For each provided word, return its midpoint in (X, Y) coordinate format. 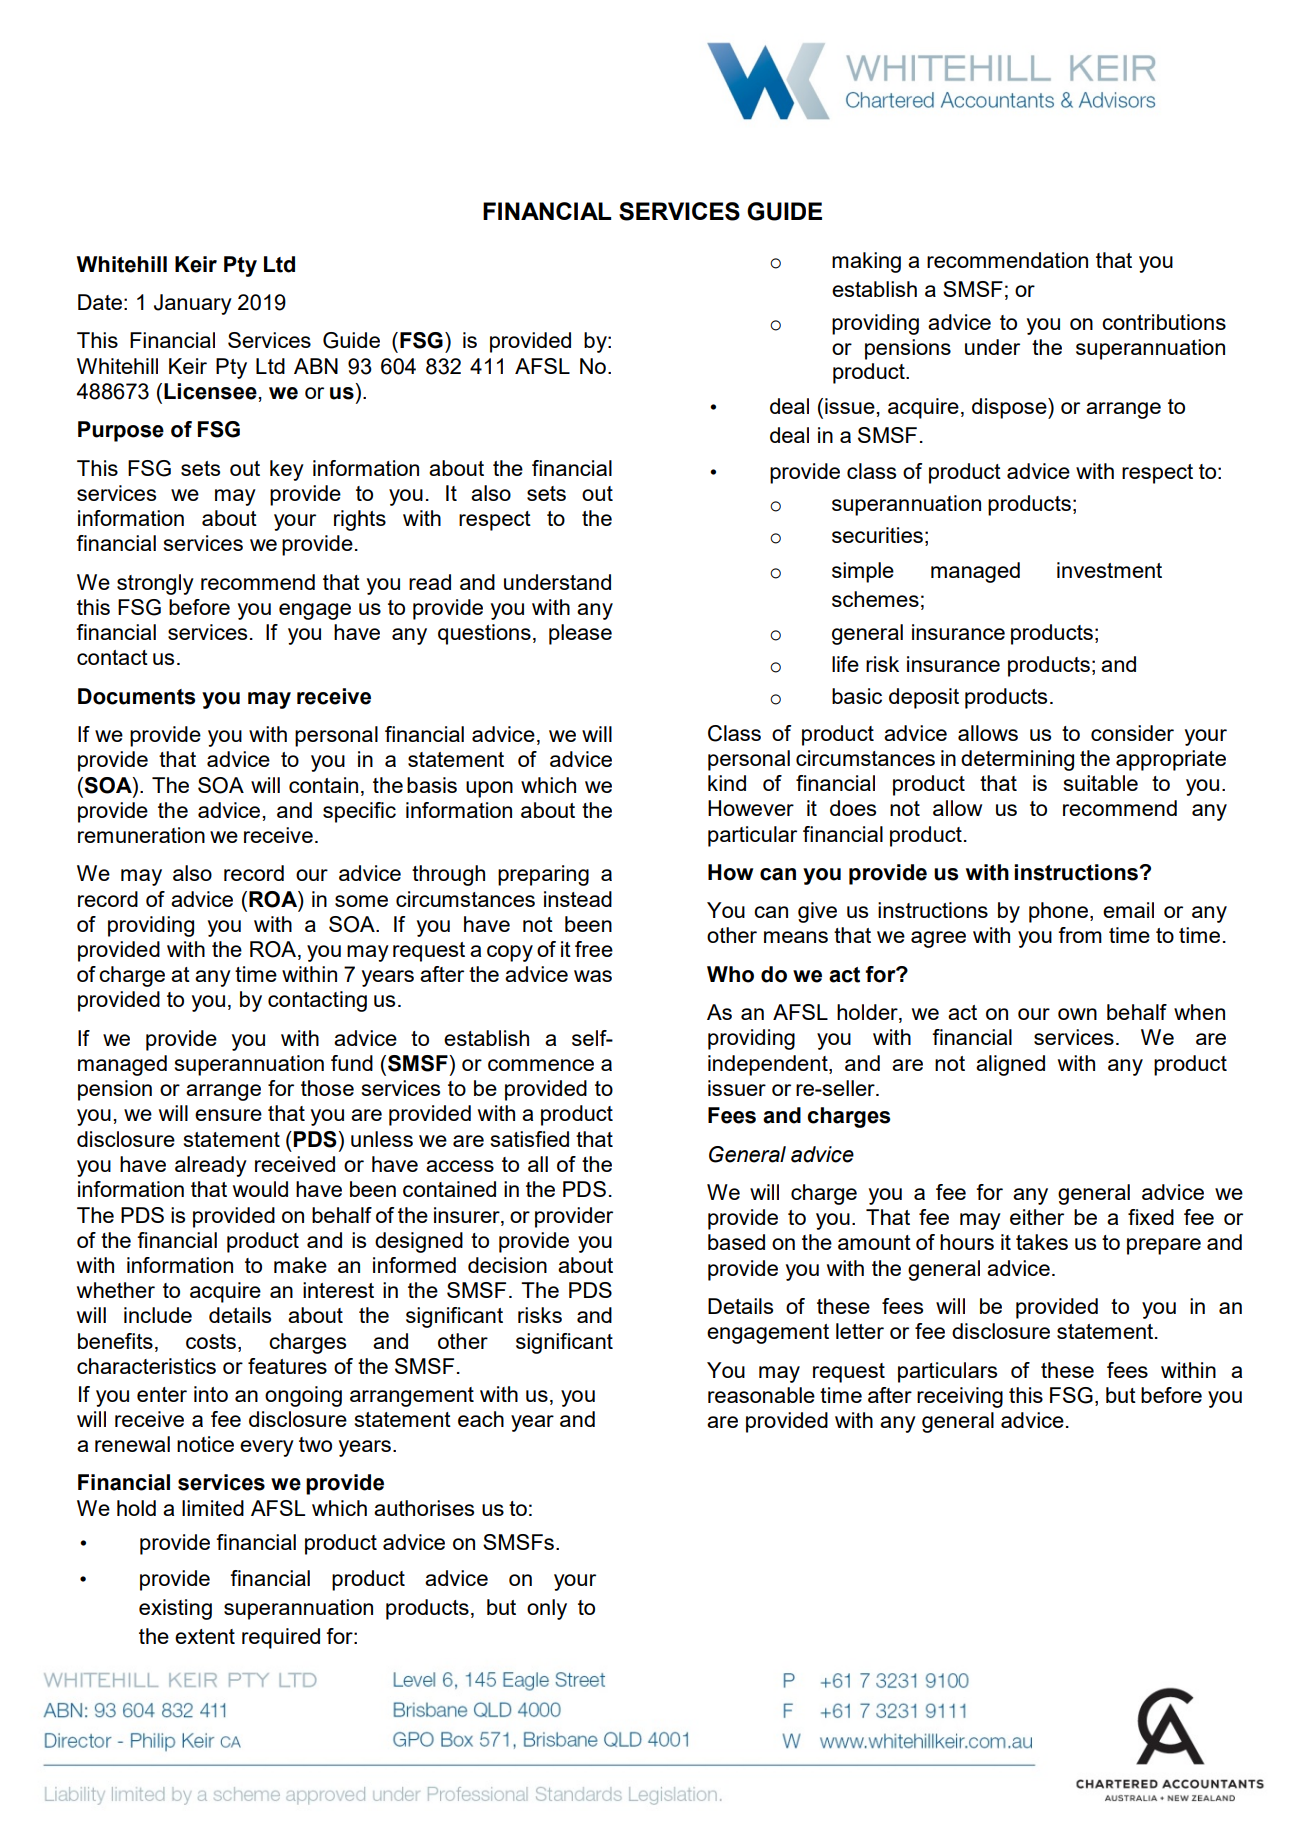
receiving (960, 1397)
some (361, 901)
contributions (1164, 322)
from (1080, 935)
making (866, 262)
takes (1042, 1242)
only (547, 1609)
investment (1109, 570)
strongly (155, 584)
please (580, 634)
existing (175, 1609)
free (594, 949)
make (300, 1265)
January (193, 304)
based (736, 1242)
